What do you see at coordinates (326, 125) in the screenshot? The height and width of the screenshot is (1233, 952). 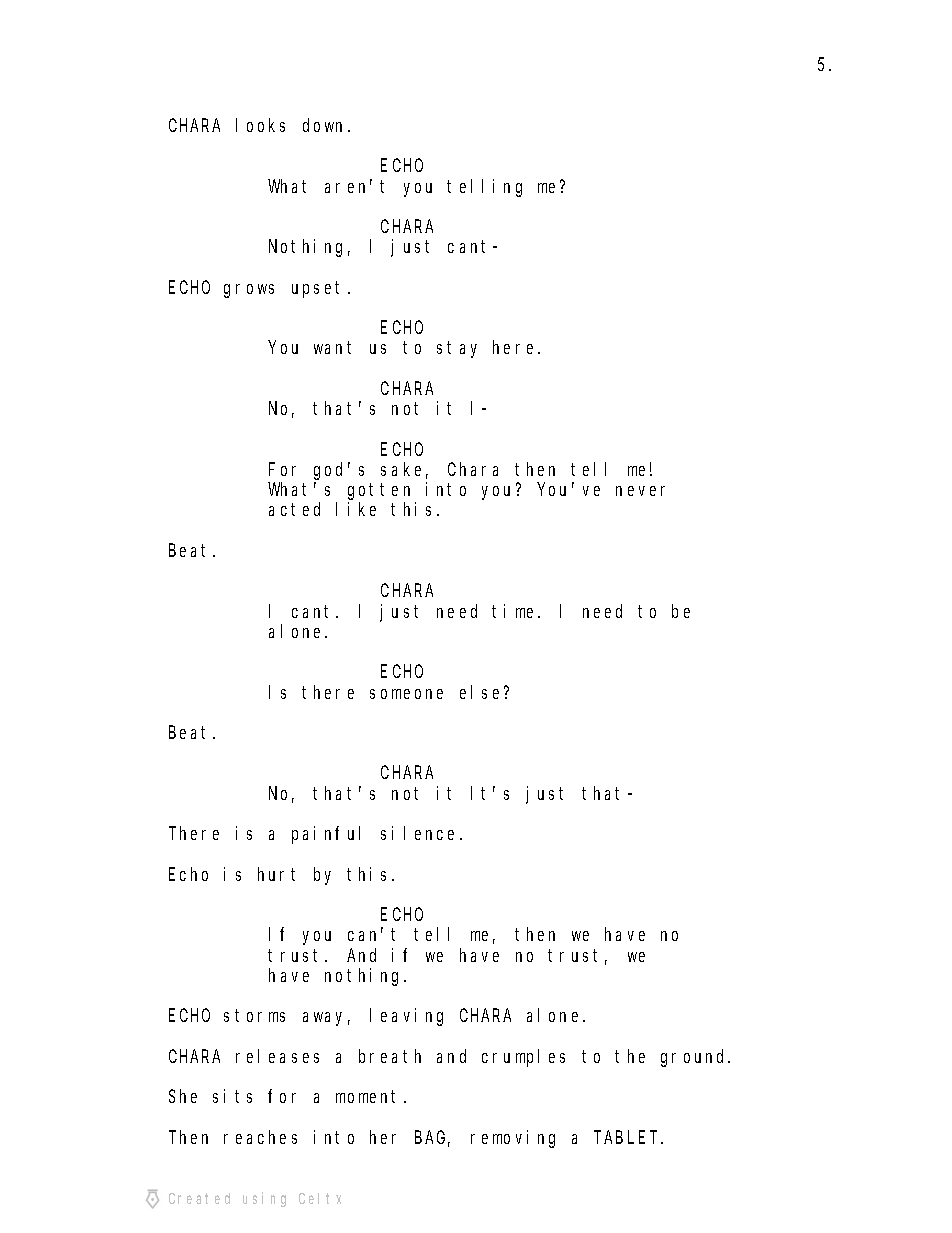 I see `down` at bounding box center [326, 125].
